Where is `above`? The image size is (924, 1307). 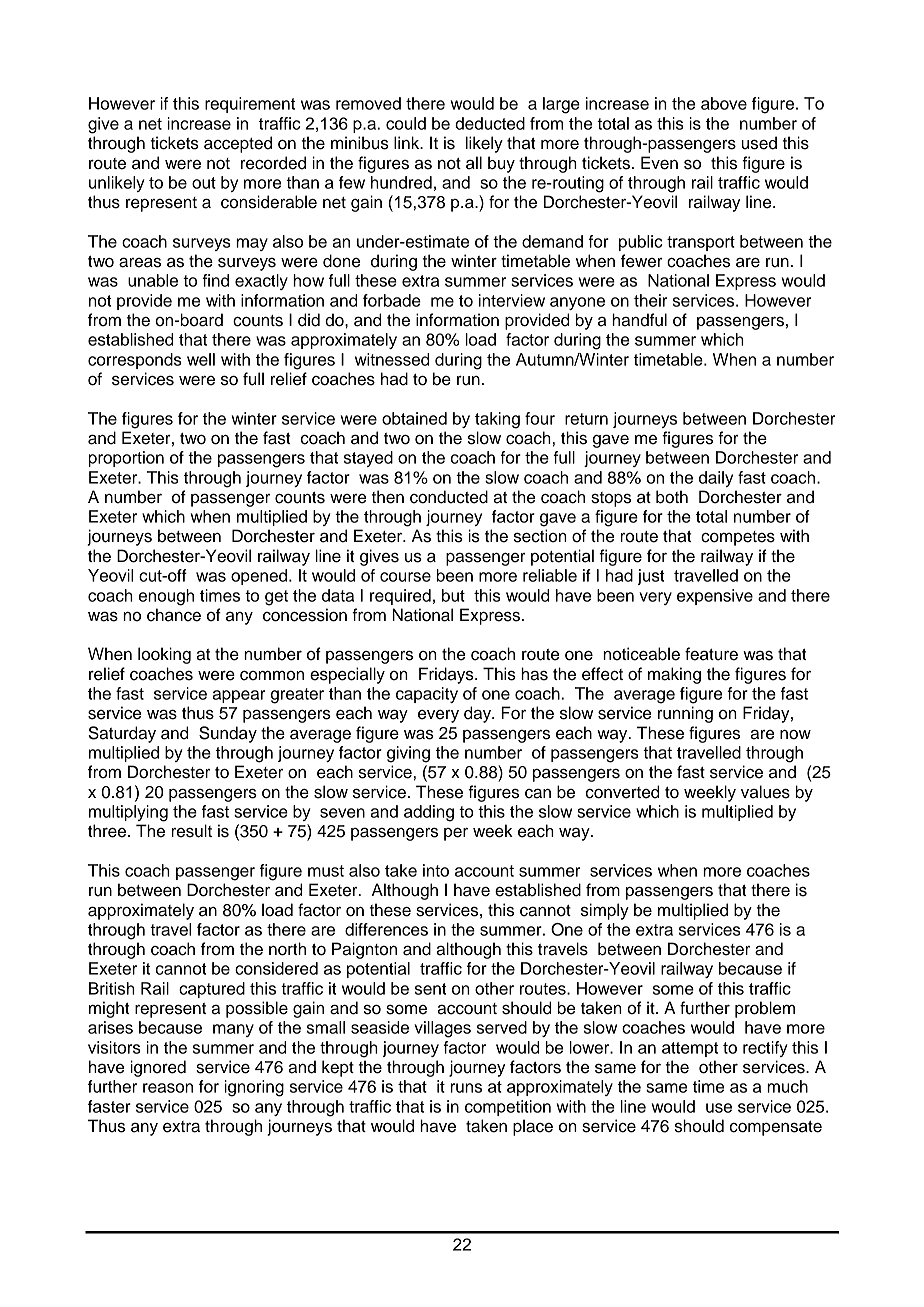 above is located at coordinates (724, 103).
